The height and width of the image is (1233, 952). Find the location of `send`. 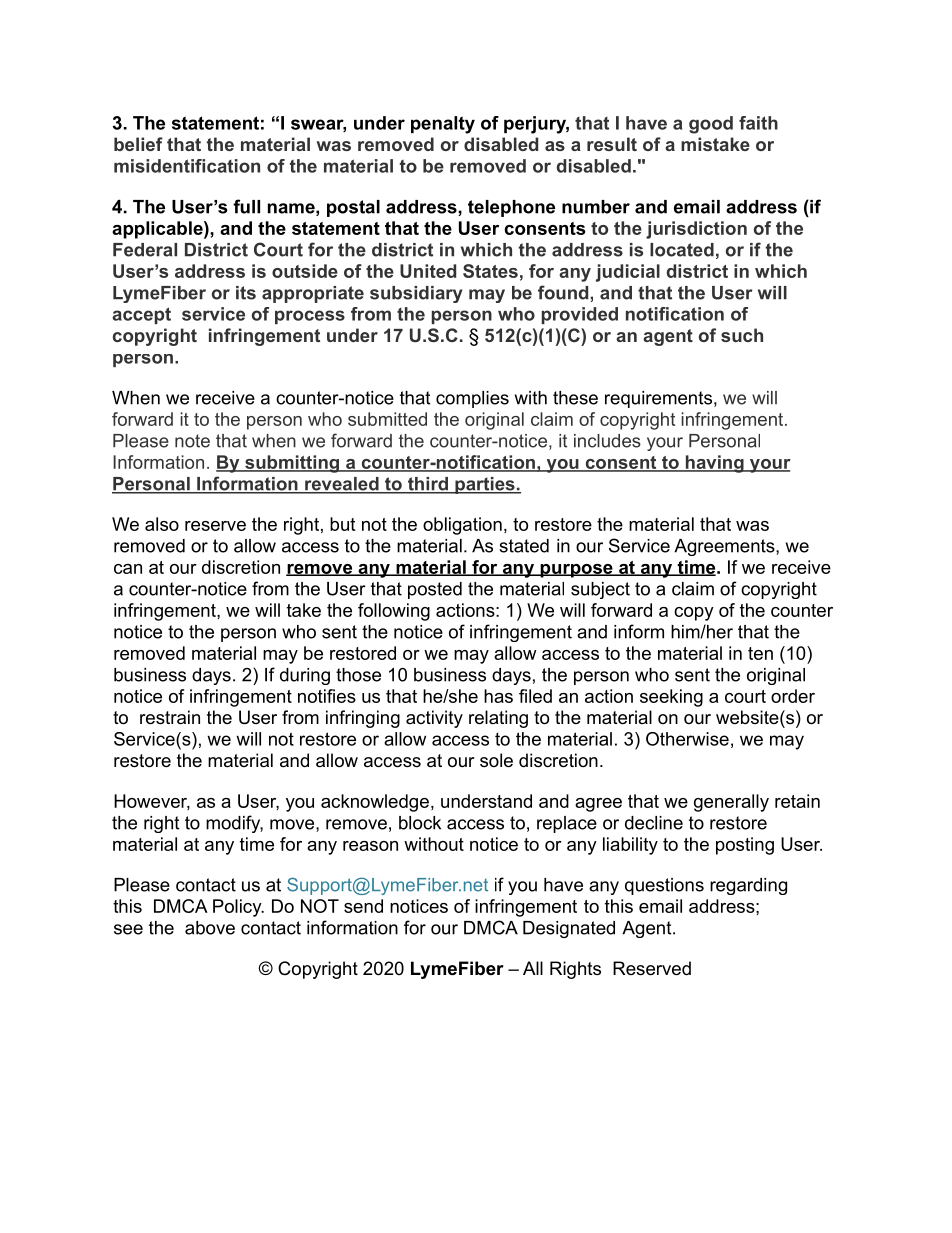

send is located at coordinates (363, 906).
